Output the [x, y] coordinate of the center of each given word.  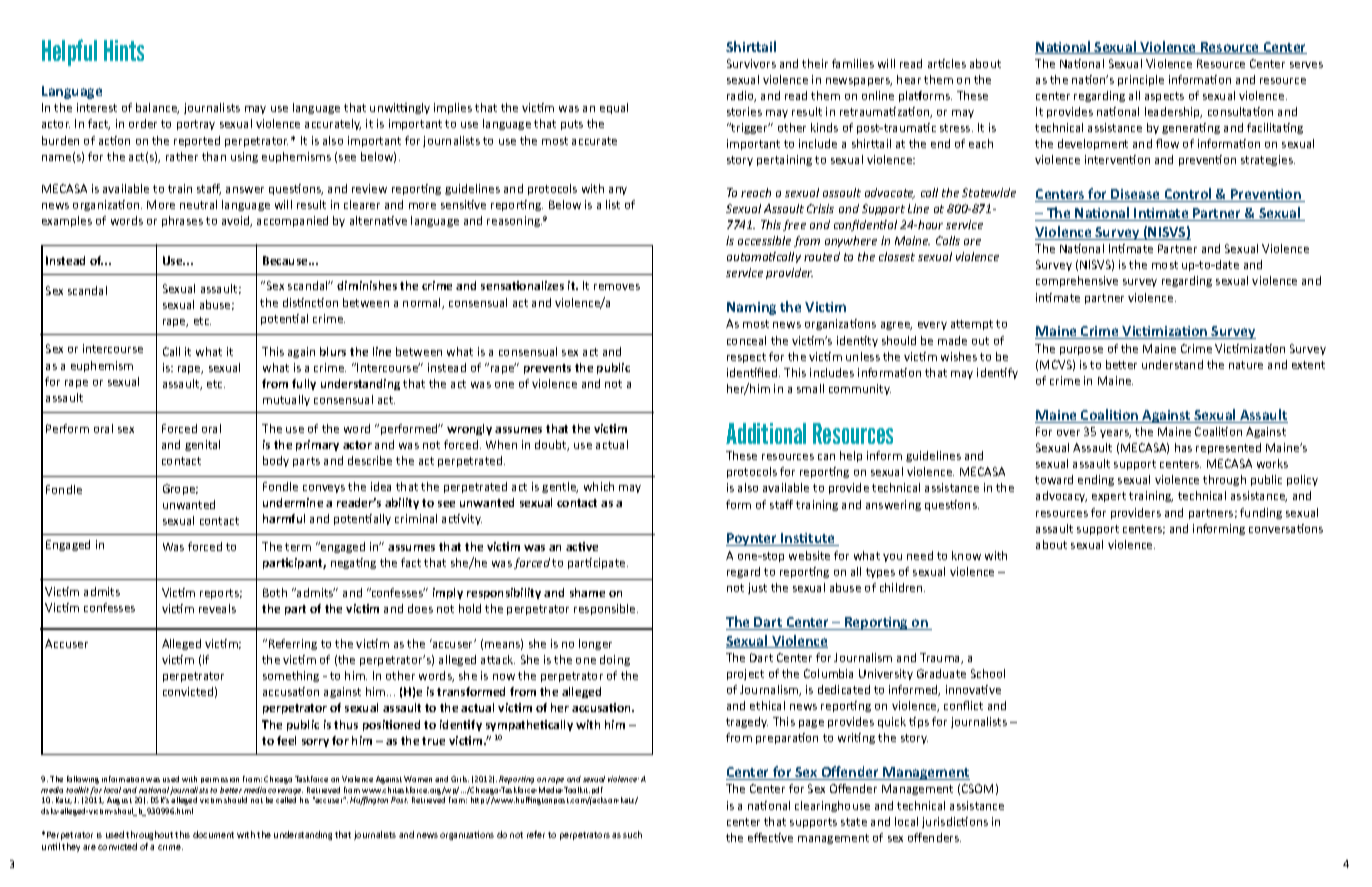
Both [275, 592]
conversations [1286, 528]
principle [1141, 80]
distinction [310, 302]
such [632, 834]
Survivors [751, 63]
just [757, 588]
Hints [124, 50]
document [213, 834]
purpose [1081, 351]
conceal [746, 340]
